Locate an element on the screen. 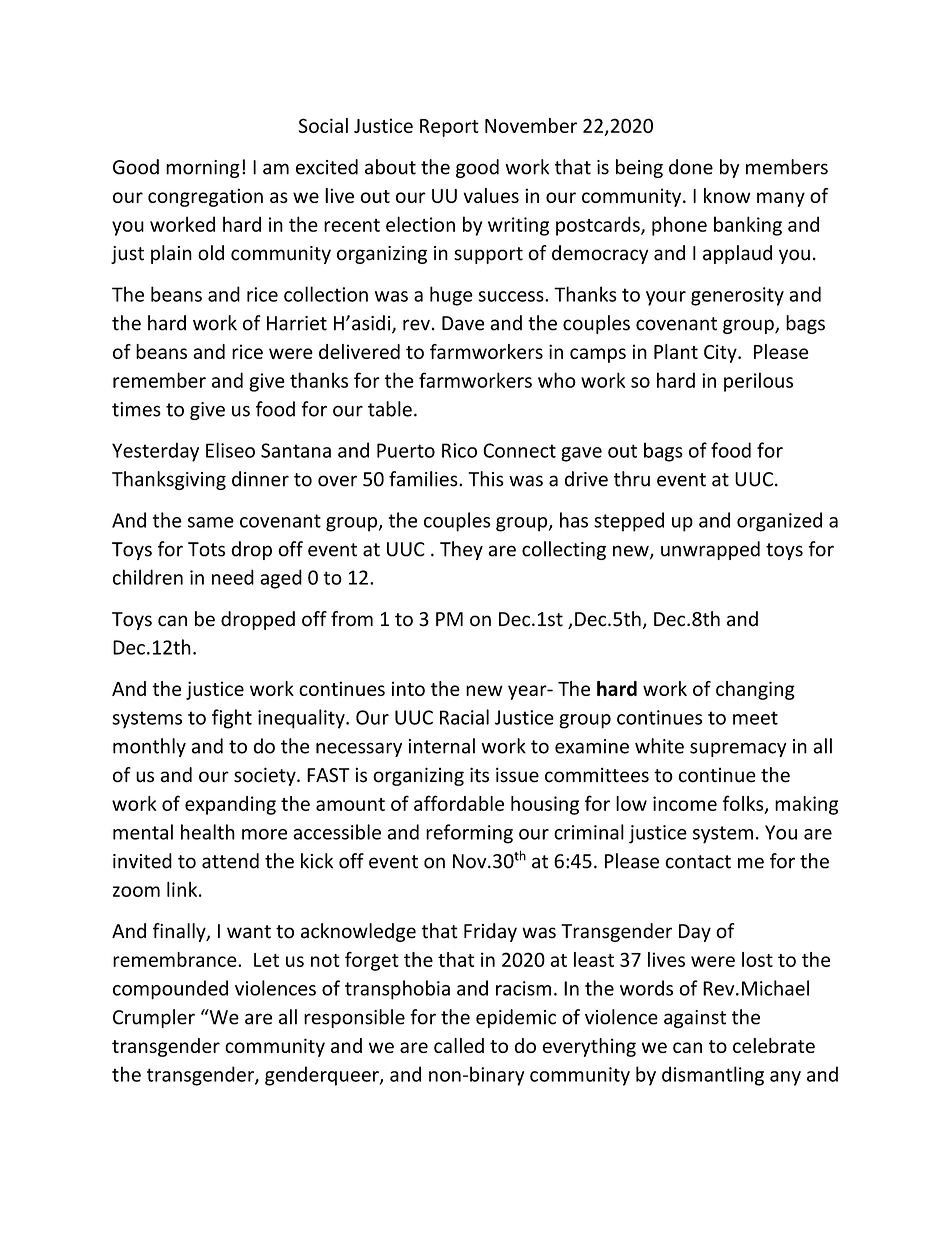 This screenshot has height=1233, width=952. need is located at coordinates (233, 577).
